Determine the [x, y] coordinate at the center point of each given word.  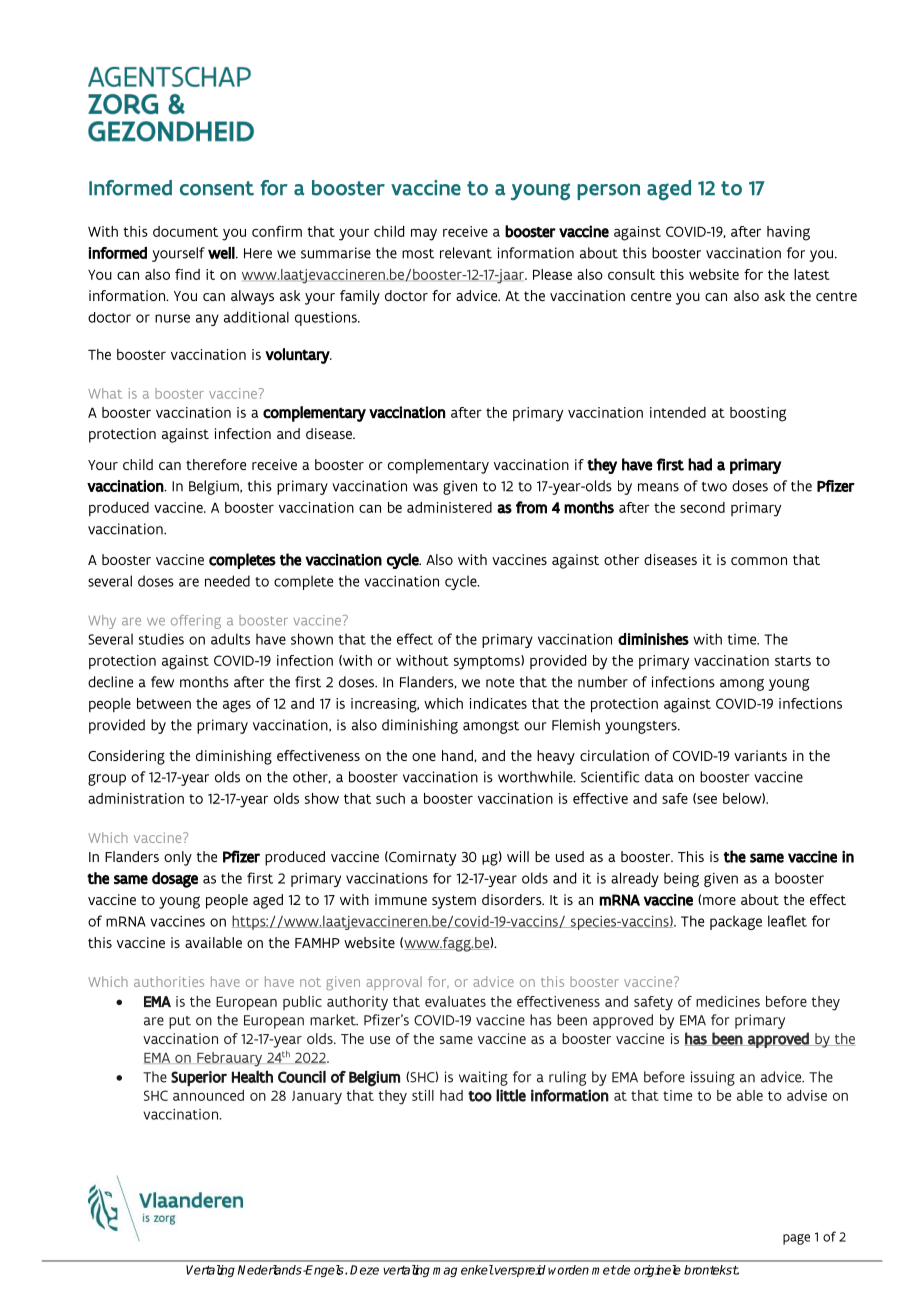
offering [196, 622]
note [500, 683]
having [788, 233]
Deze [364, 1270]
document [185, 231]
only [178, 858]
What [105, 393]
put [180, 1022]
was [425, 487]
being [681, 879]
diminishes [653, 639]
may [424, 234]
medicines [728, 1001]
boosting [758, 414]
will [518, 856]
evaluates [455, 1001]
